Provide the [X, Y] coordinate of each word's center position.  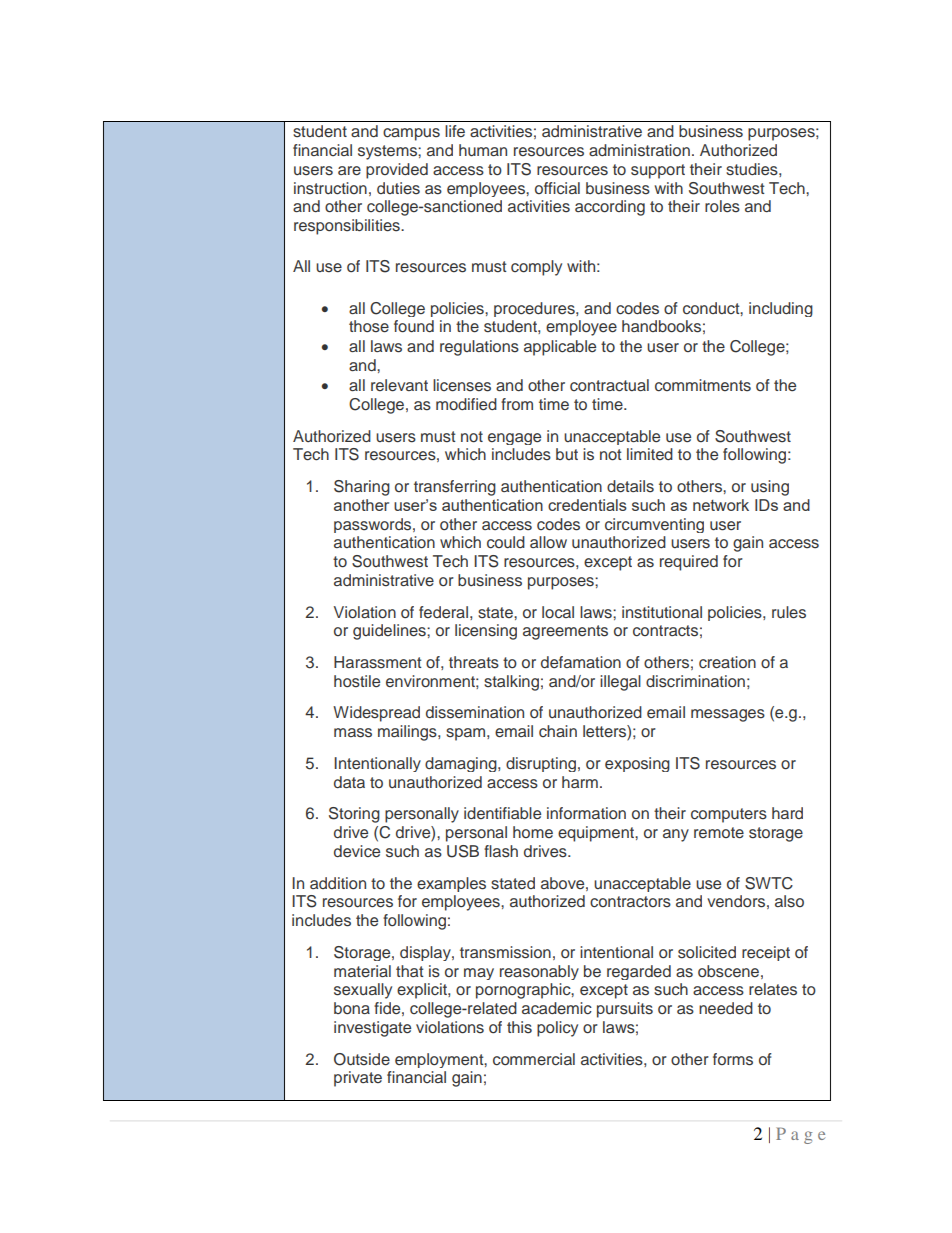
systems [388, 152]
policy [557, 1029]
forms [733, 1059]
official [557, 188]
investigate [372, 1029]
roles [722, 206]
